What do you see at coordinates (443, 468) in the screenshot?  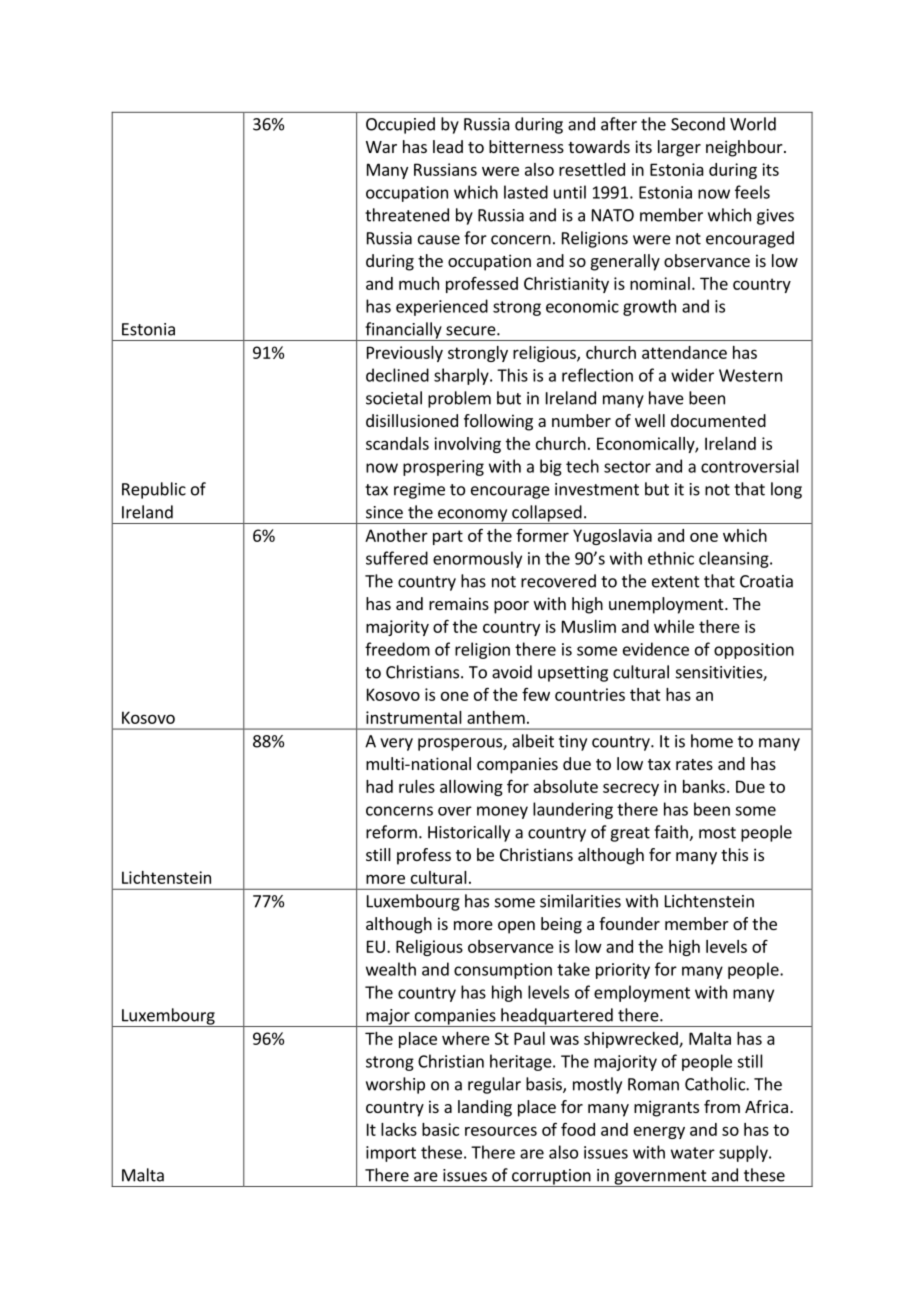 I see `prospering` at bounding box center [443, 468].
